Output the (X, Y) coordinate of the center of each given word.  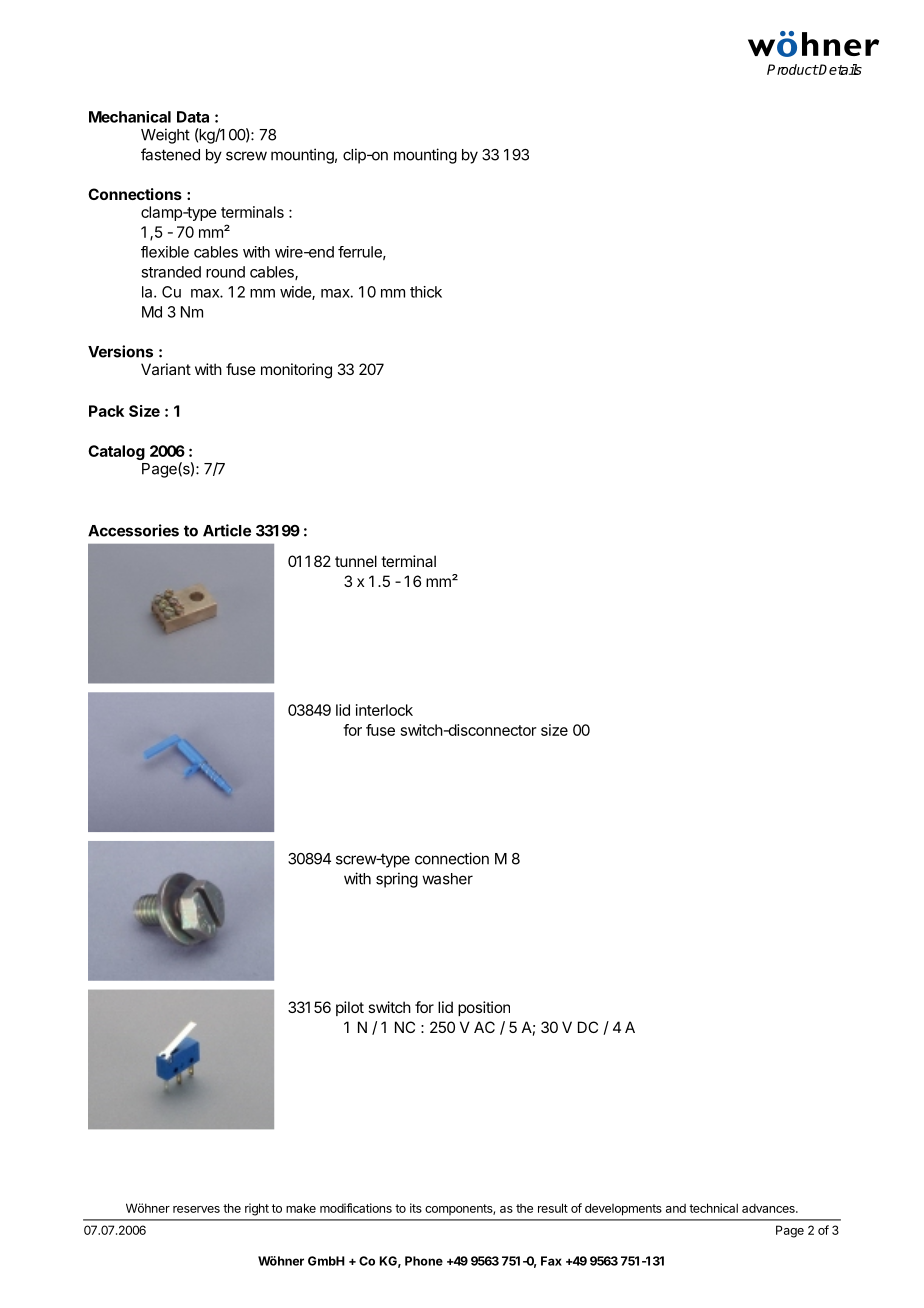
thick (426, 292)
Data (193, 117)
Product (792, 69)
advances (769, 1208)
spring (397, 880)
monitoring (296, 371)
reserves (196, 1209)
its (416, 1208)
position (484, 1008)
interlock (384, 710)
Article (227, 530)
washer (447, 879)
